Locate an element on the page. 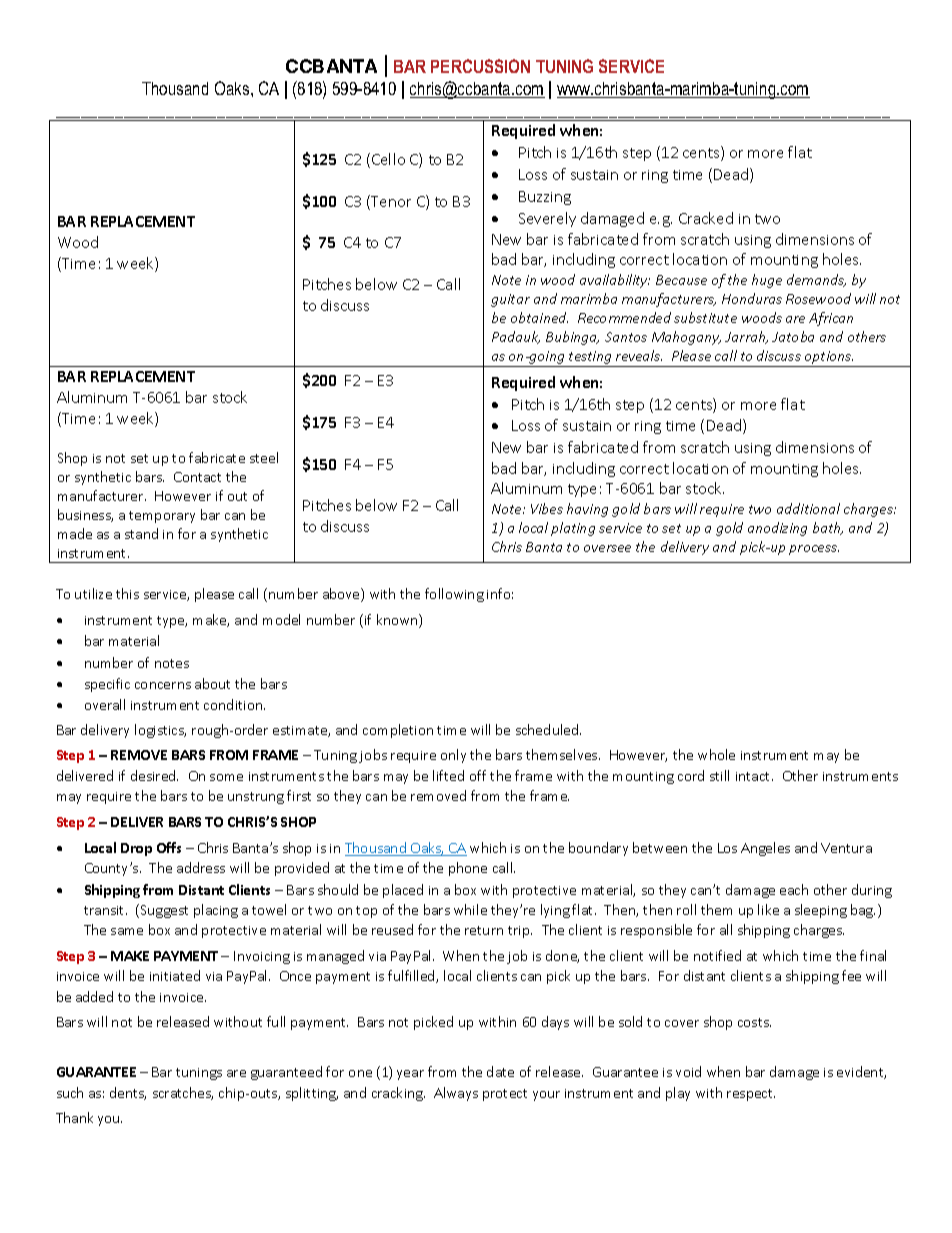  following is located at coordinates (454, 595).
